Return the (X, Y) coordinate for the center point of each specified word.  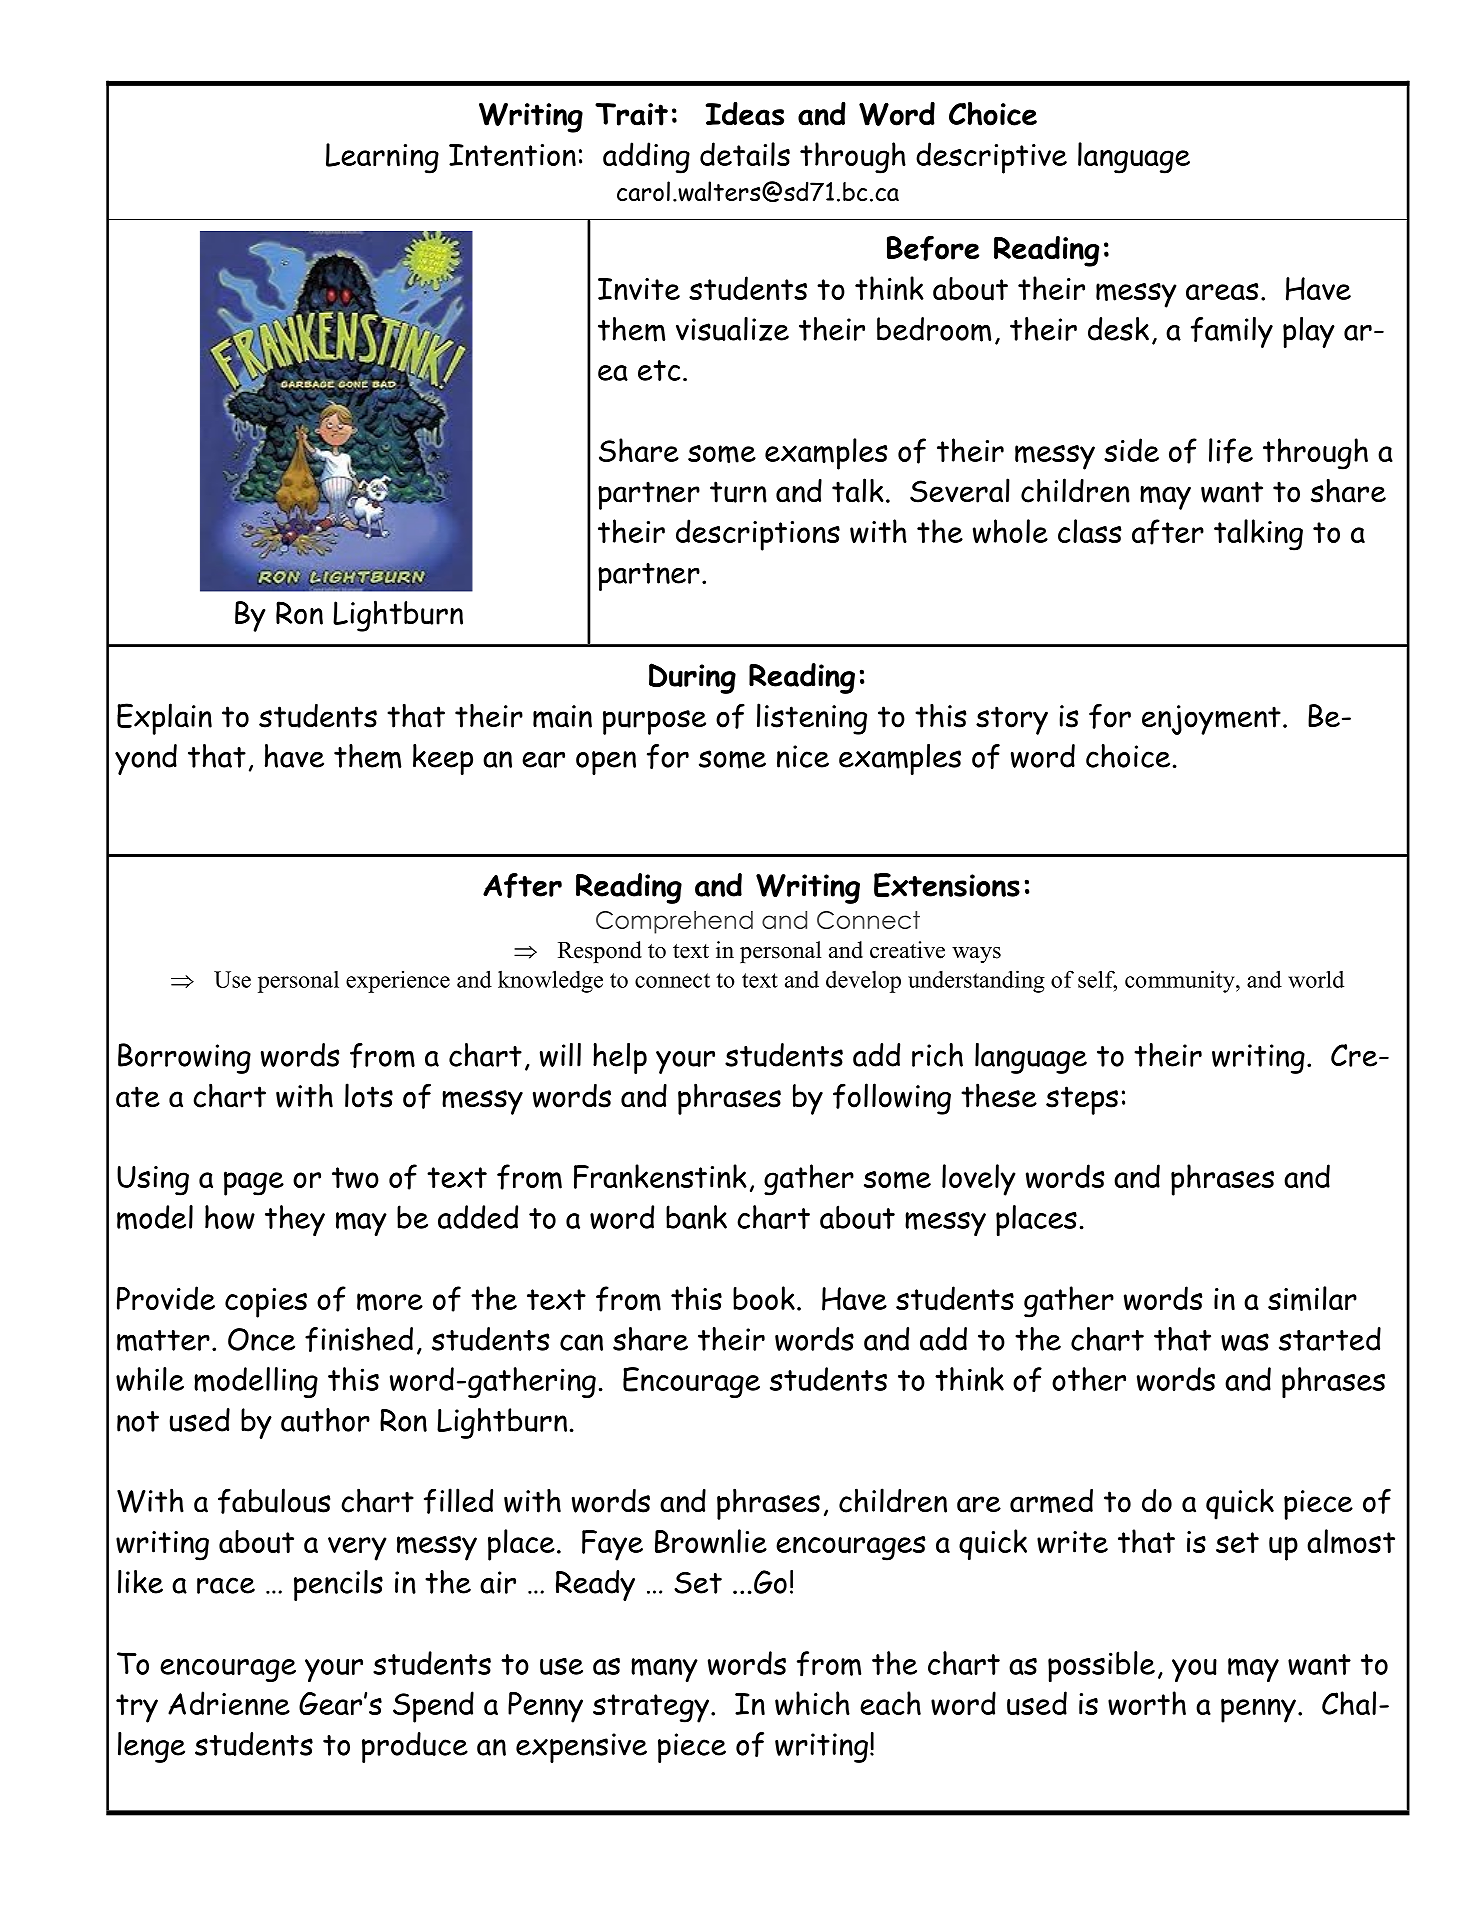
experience (398, 982)
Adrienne (229, 1703)
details (745, 154)
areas (1222, 291)
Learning (382, 158)
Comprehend (674, 922)
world (1316, 979)
